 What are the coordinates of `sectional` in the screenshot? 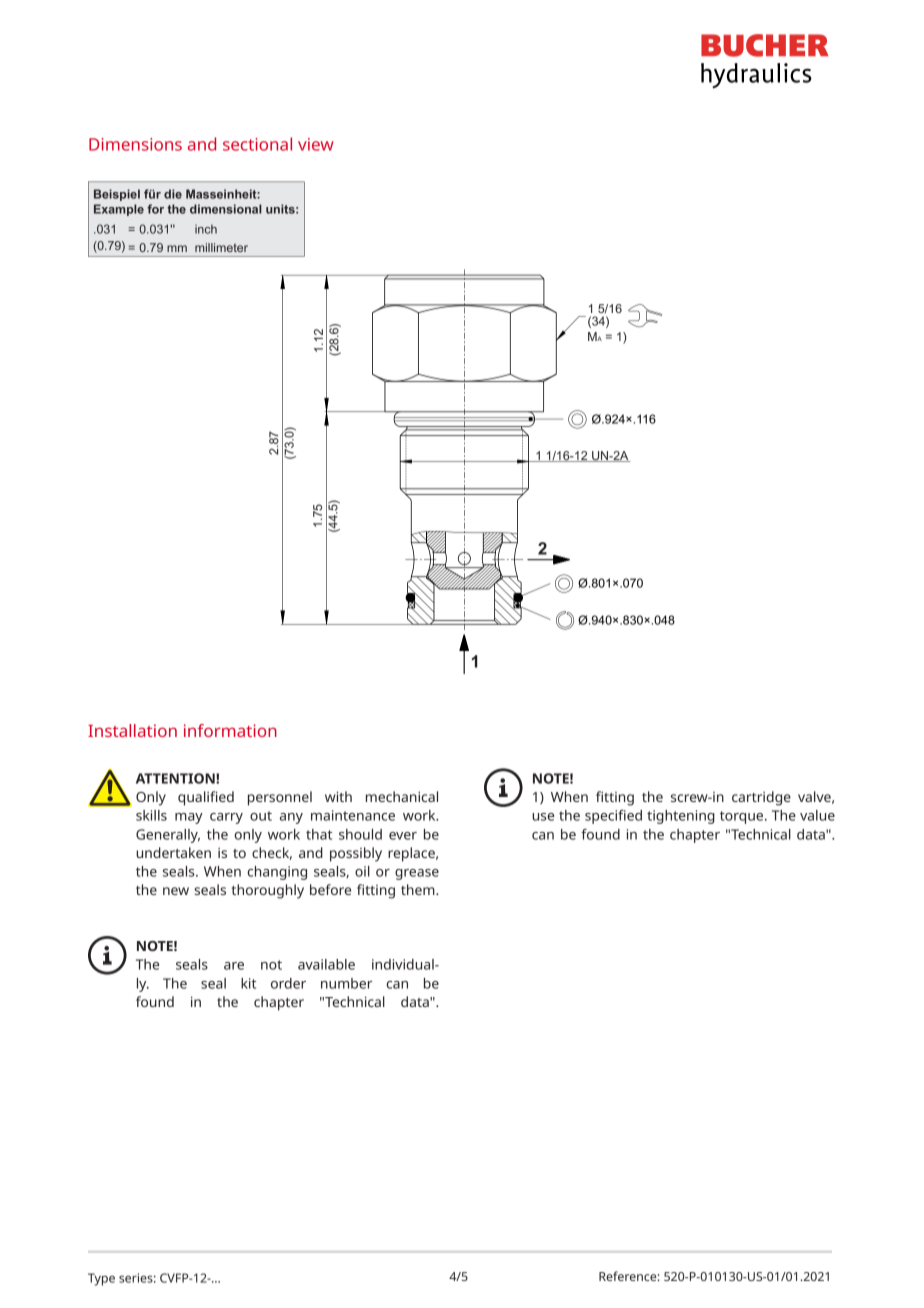 It's located at (257, 144).
